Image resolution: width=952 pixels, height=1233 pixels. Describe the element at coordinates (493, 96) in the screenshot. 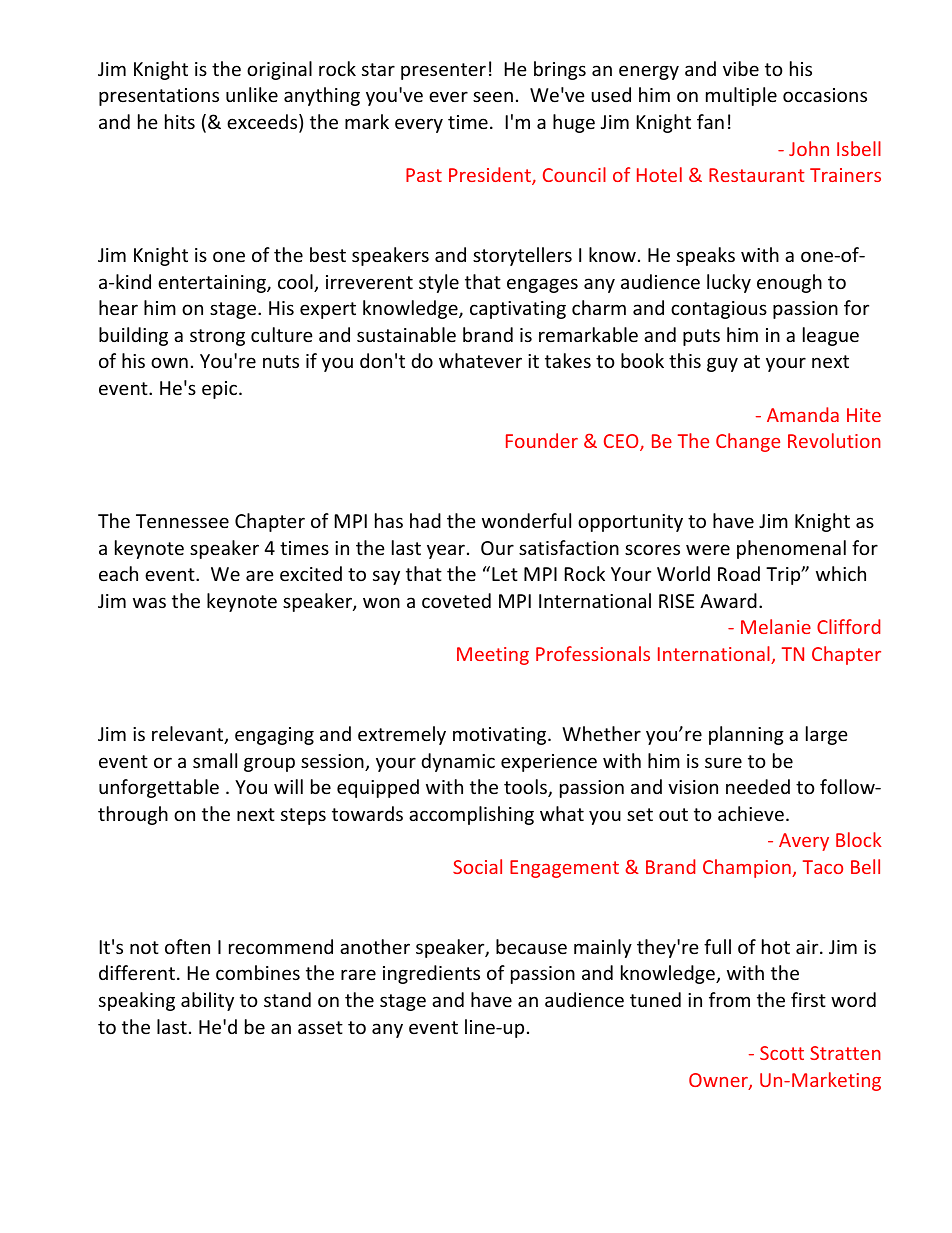

I see `seen` at that location.
